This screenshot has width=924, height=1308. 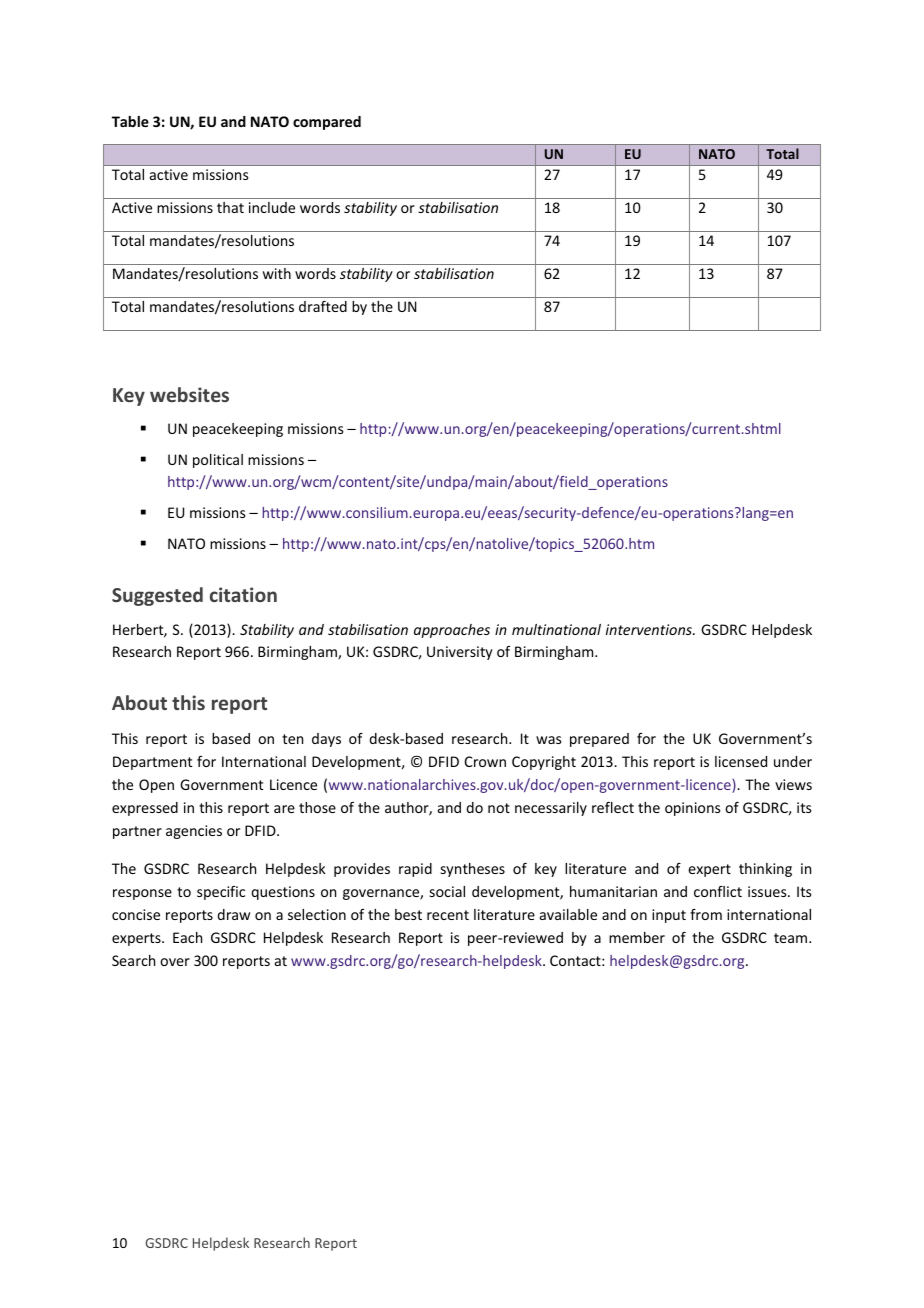 I want to click on with, so click(x=277, y=273).
